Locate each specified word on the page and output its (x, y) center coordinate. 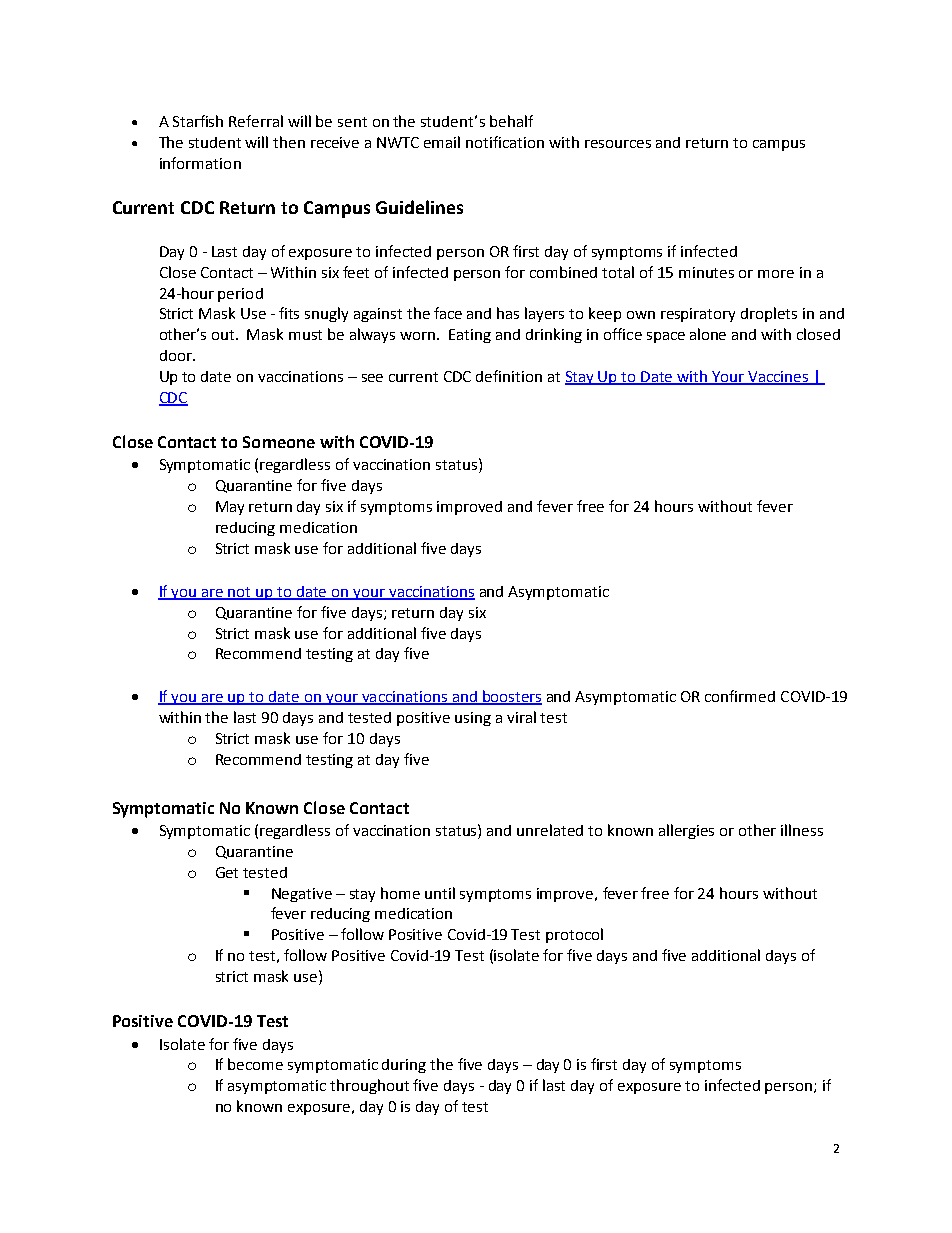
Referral (256, 121)
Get (227, 872)
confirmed (740, 696)
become (255, 1064)
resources (618, 144)
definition (509, 376)
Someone (279, 442)
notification (505, 142)
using (473, 719)
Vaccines (778, 378)
